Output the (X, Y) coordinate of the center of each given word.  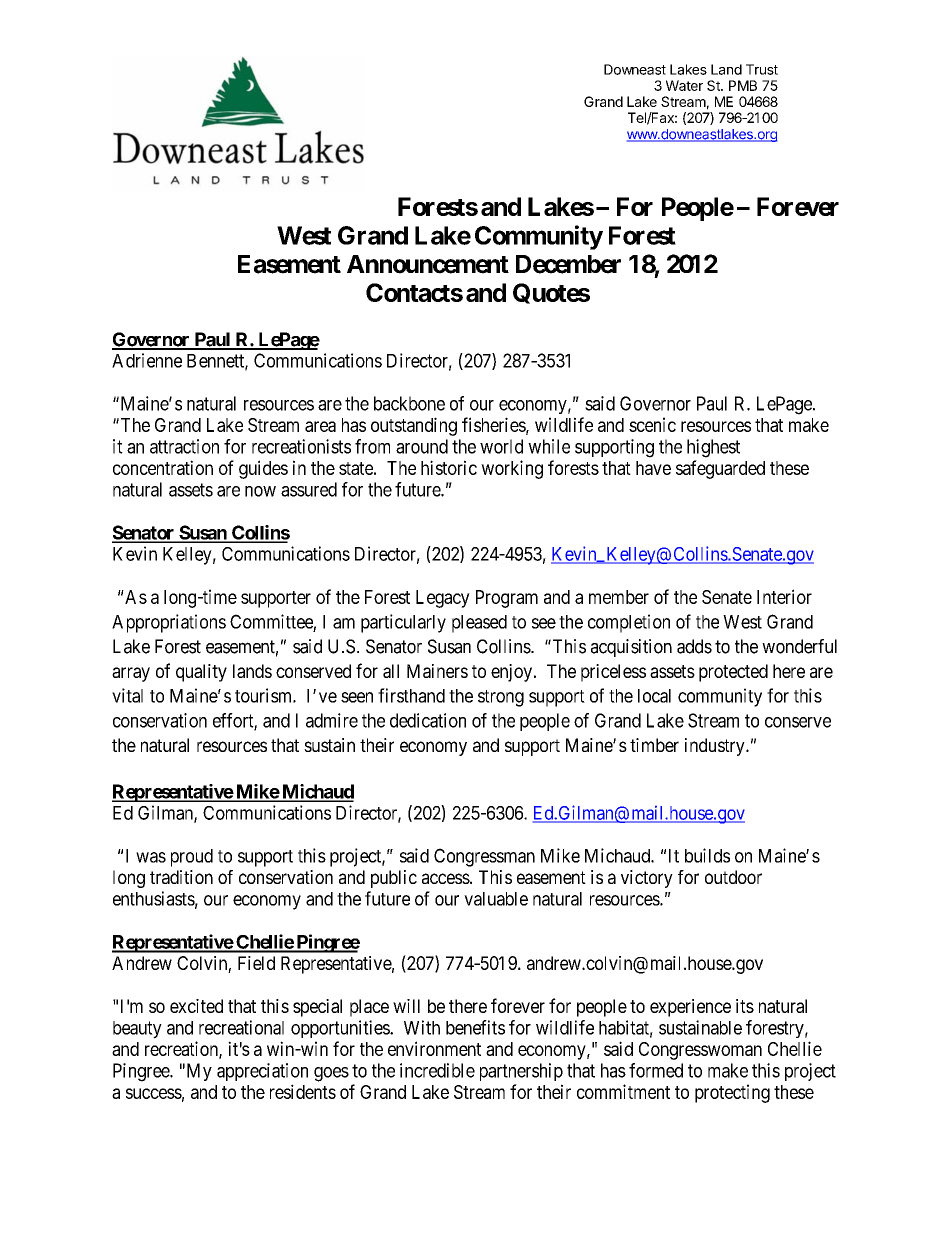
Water (684, 85)
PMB (743, 85)
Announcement (428, 264)
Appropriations (169, 623)
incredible (437, 1070)
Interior (784, 596)
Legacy (443, 599)
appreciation (262, 1072)
